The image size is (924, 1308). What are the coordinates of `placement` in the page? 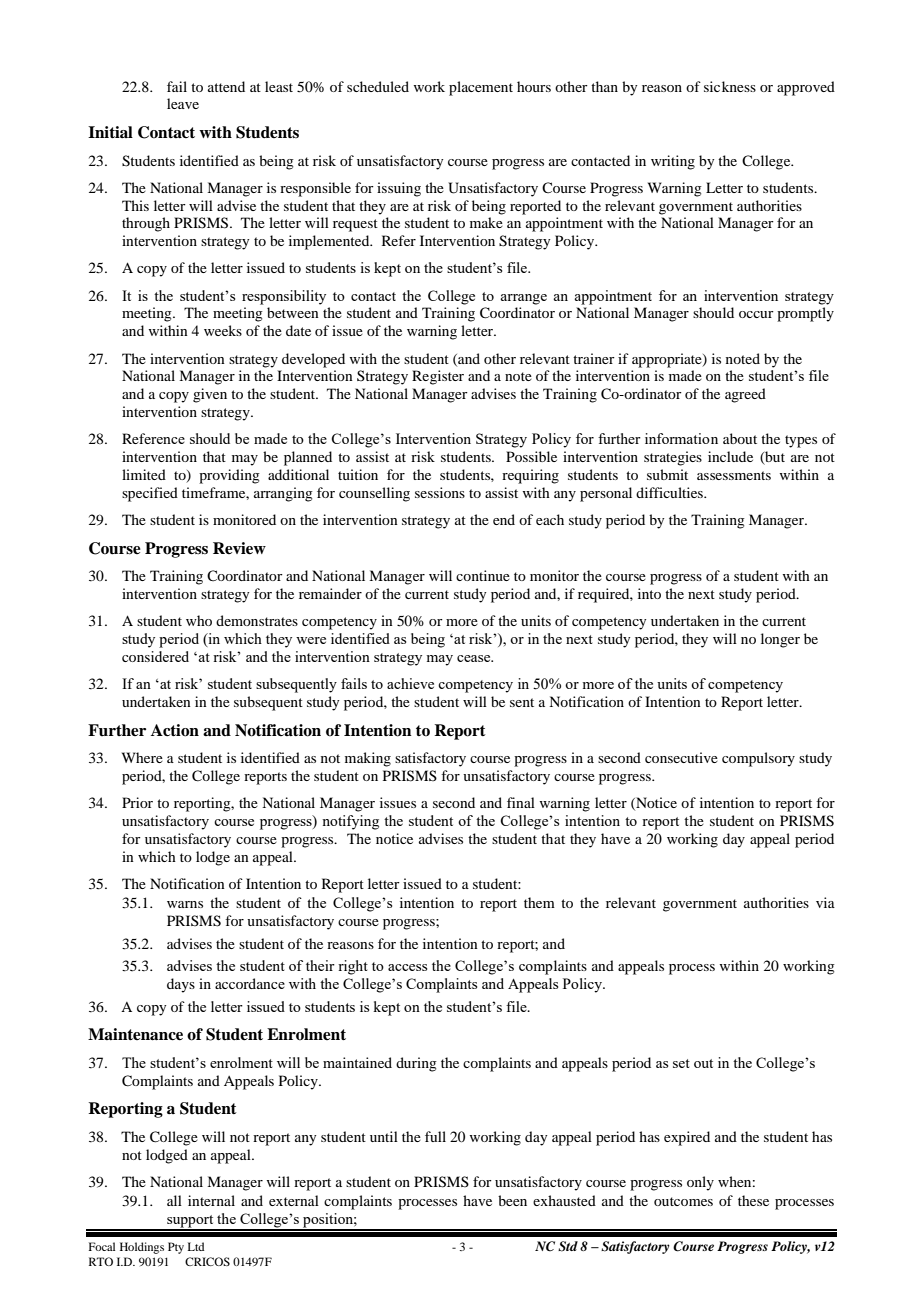 It's located at (481, 88).
